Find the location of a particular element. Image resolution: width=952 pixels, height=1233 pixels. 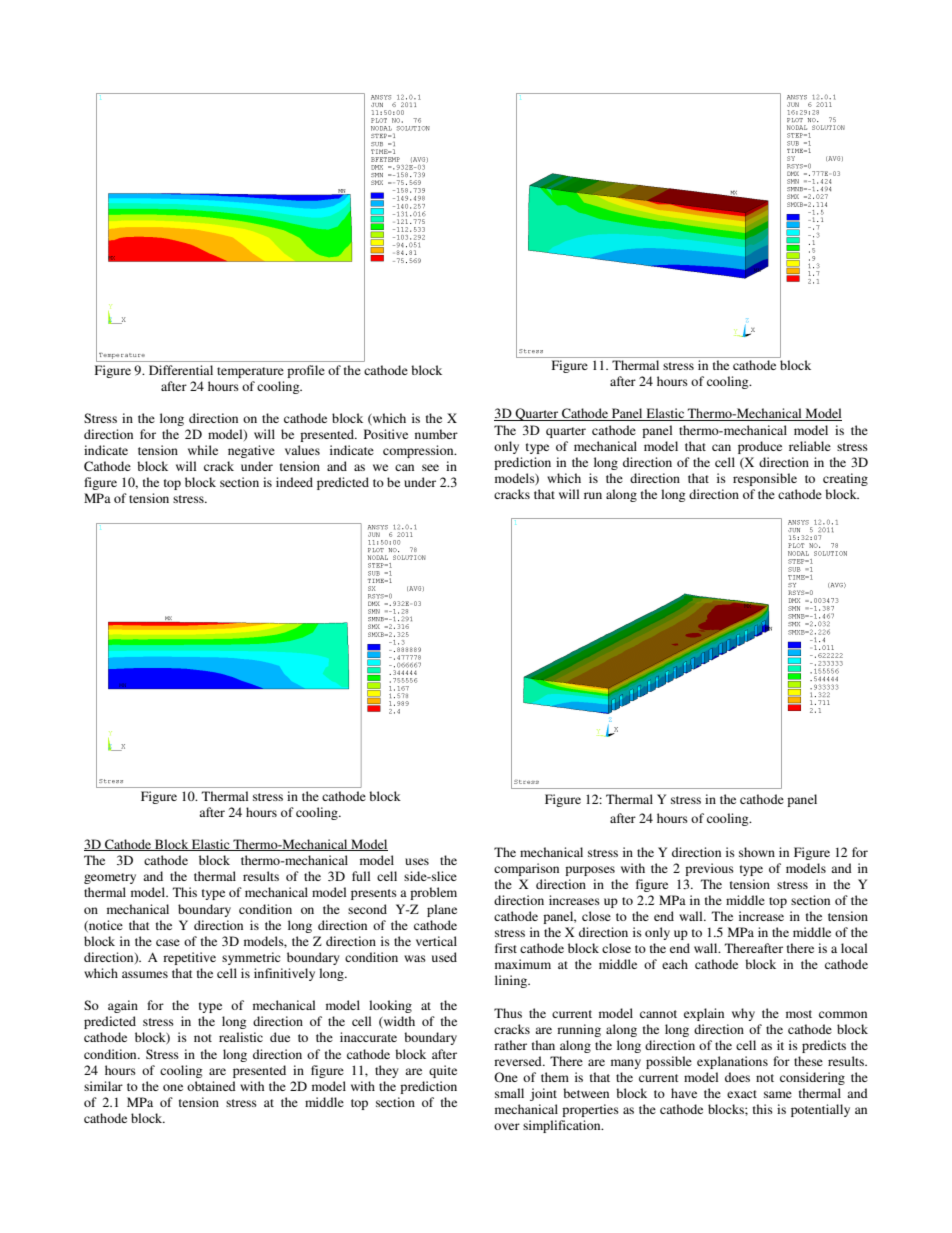

indeed is located at coordinates (294, 482).
